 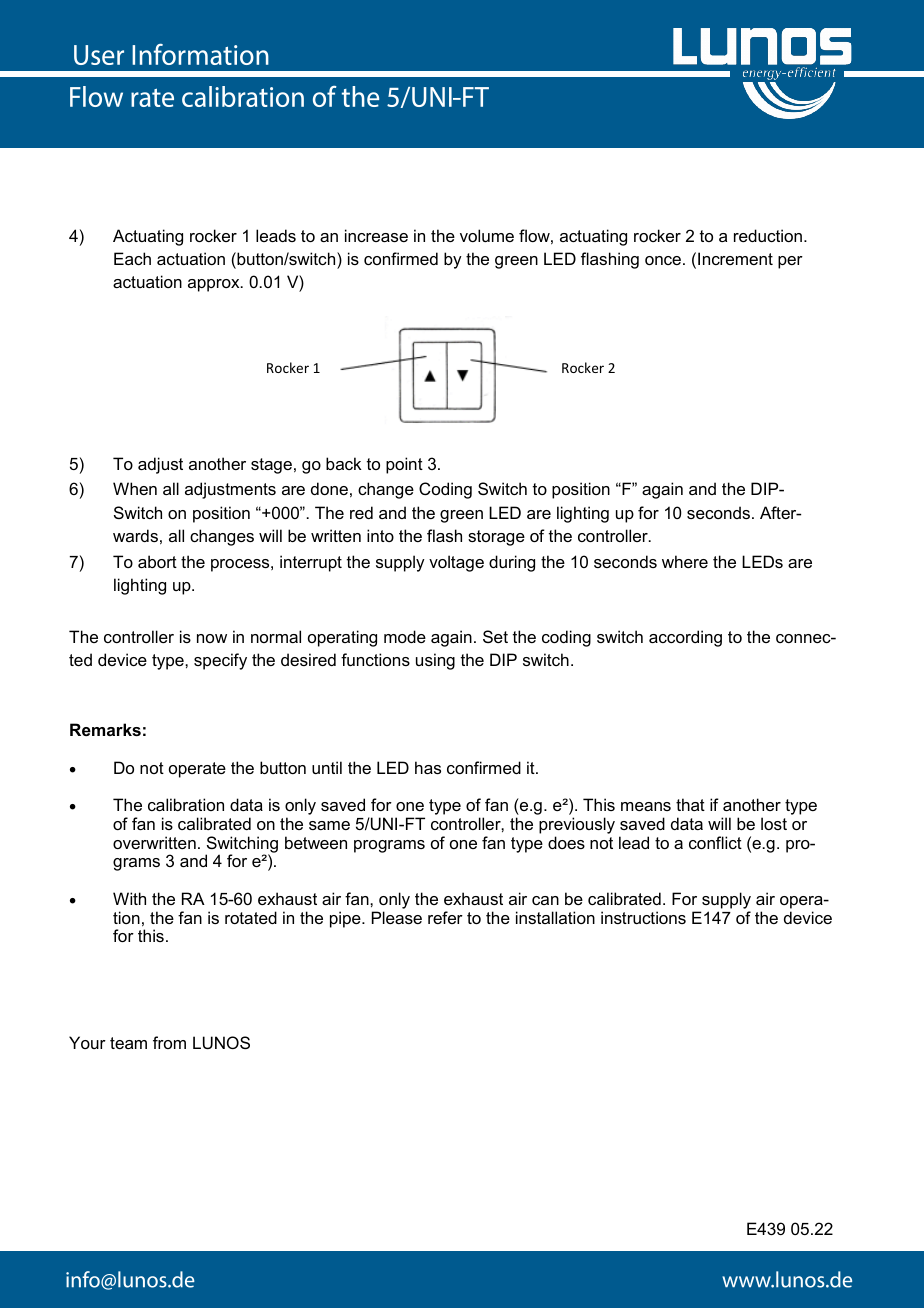 What do you see at coordinates (135, 488) in the screenshot?
I see `When` at bounding box center [135, 488].
